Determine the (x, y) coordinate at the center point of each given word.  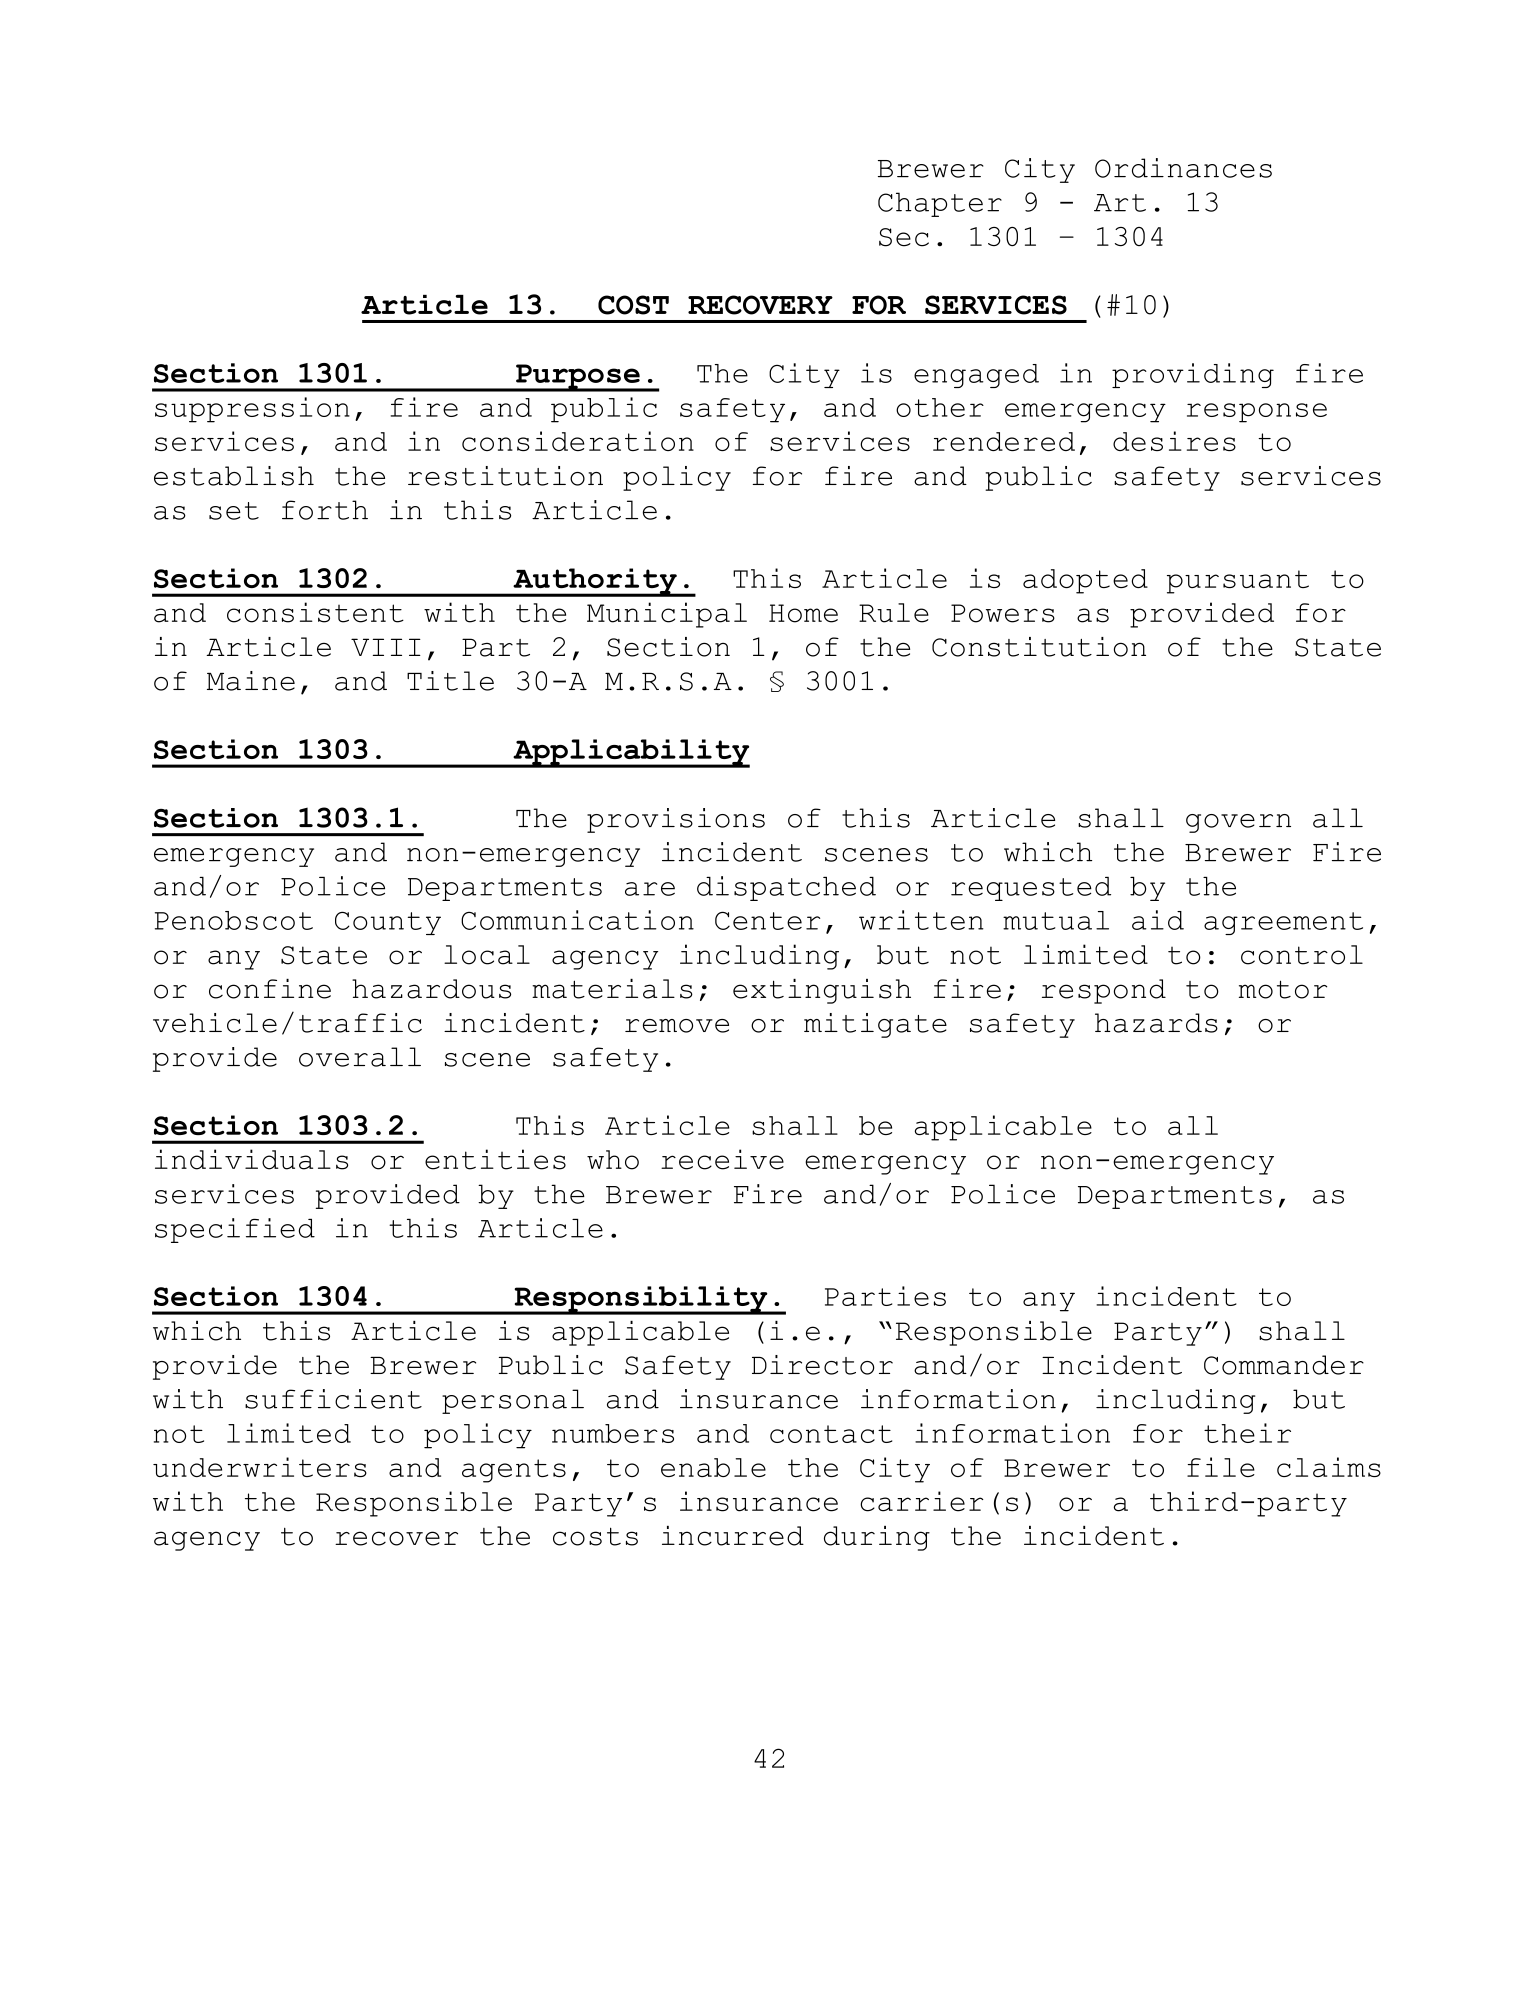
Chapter (940, 204)
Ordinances (1183, 168)
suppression (252, 410)
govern (1238, 823)
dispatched (786, 888)
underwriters (260, 1467)
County (388, 923)
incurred (733, 1536)
